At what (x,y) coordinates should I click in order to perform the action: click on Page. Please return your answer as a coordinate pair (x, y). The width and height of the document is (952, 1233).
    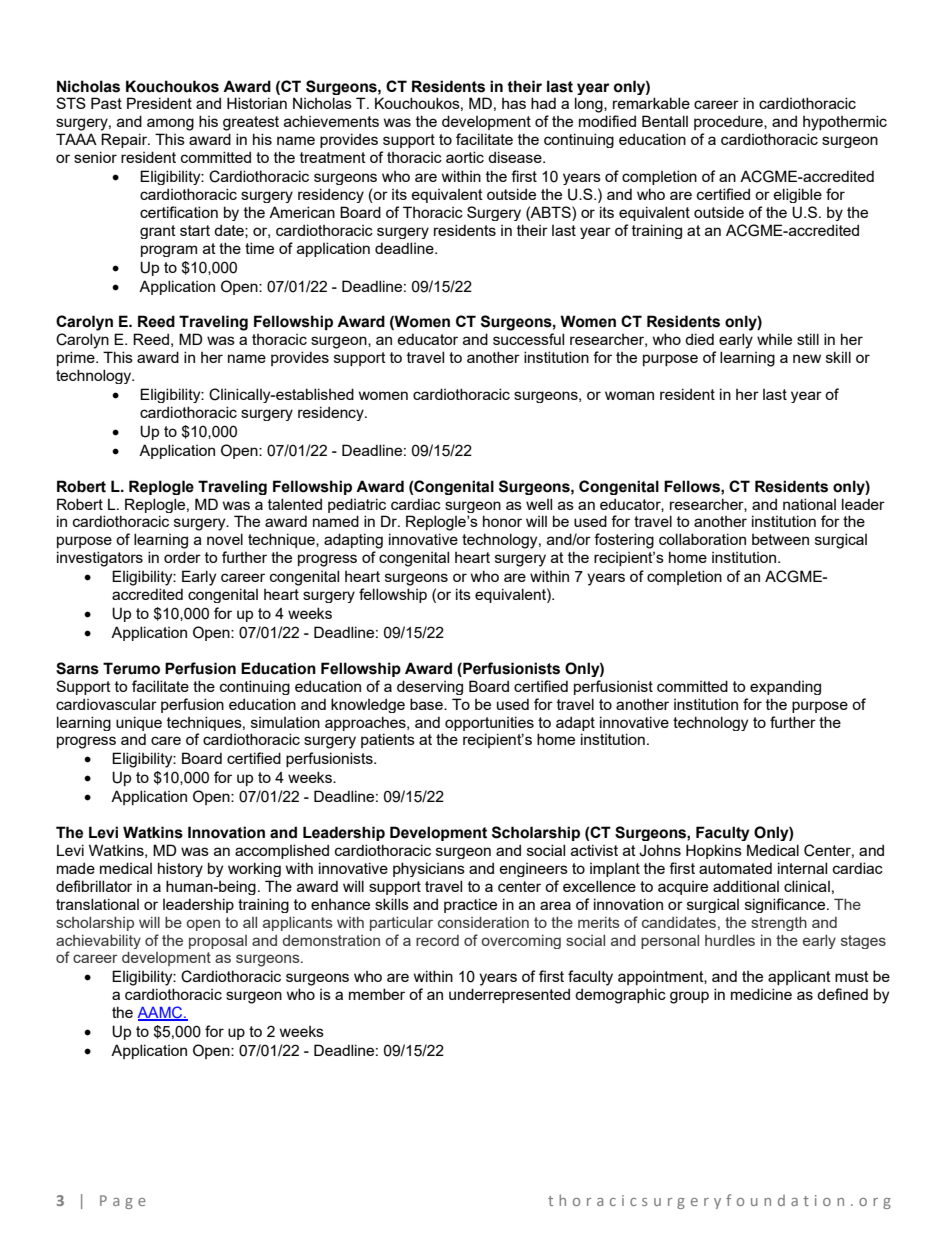
    Looking at the image, I should click on (123, 1202).
